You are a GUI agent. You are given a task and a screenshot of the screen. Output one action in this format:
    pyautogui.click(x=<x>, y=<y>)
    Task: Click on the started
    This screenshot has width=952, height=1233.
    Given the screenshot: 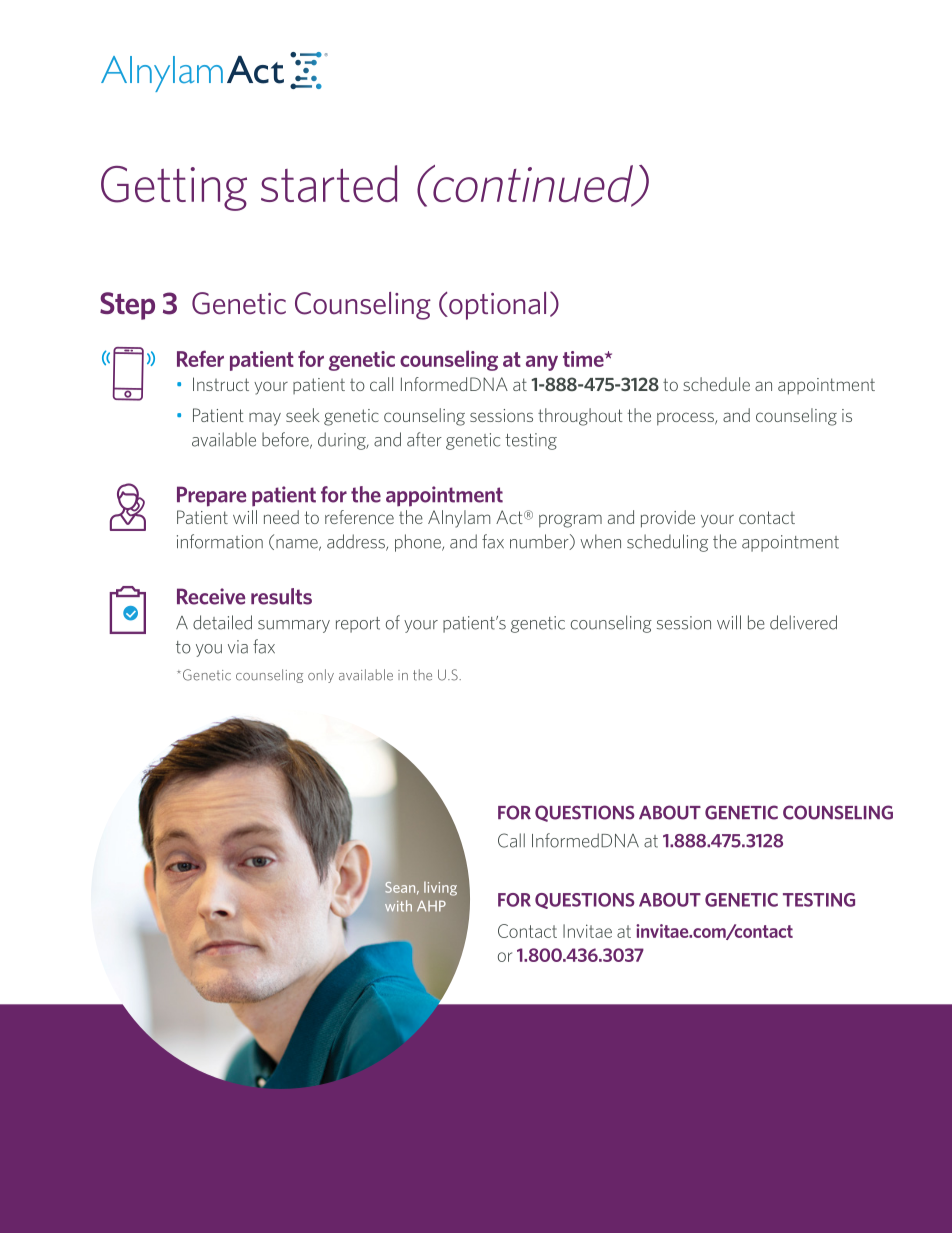 What is the action you would take?
    pyautogui.click(x=329, y=183)
